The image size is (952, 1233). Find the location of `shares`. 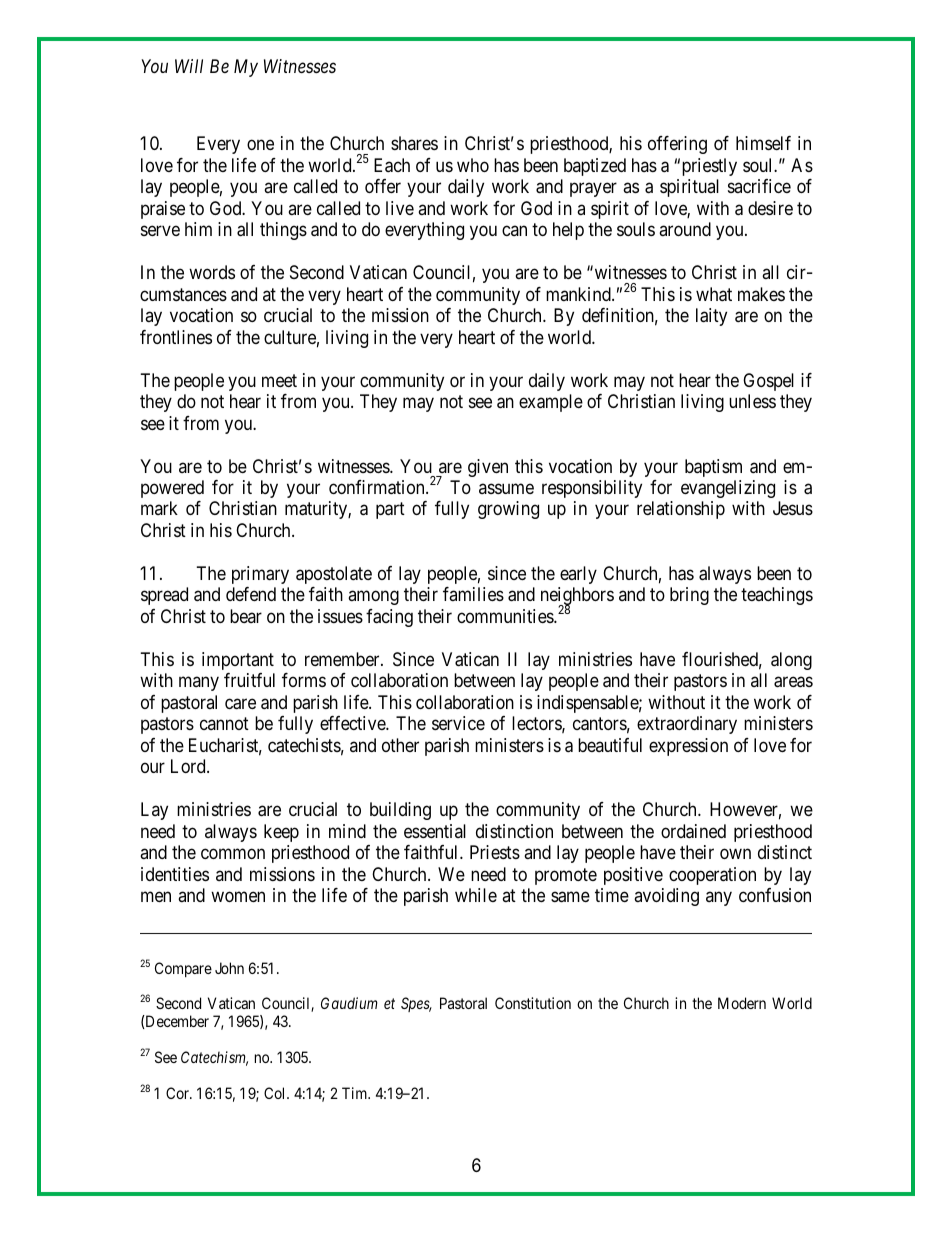

shares is located at coordinates (414, 143).
